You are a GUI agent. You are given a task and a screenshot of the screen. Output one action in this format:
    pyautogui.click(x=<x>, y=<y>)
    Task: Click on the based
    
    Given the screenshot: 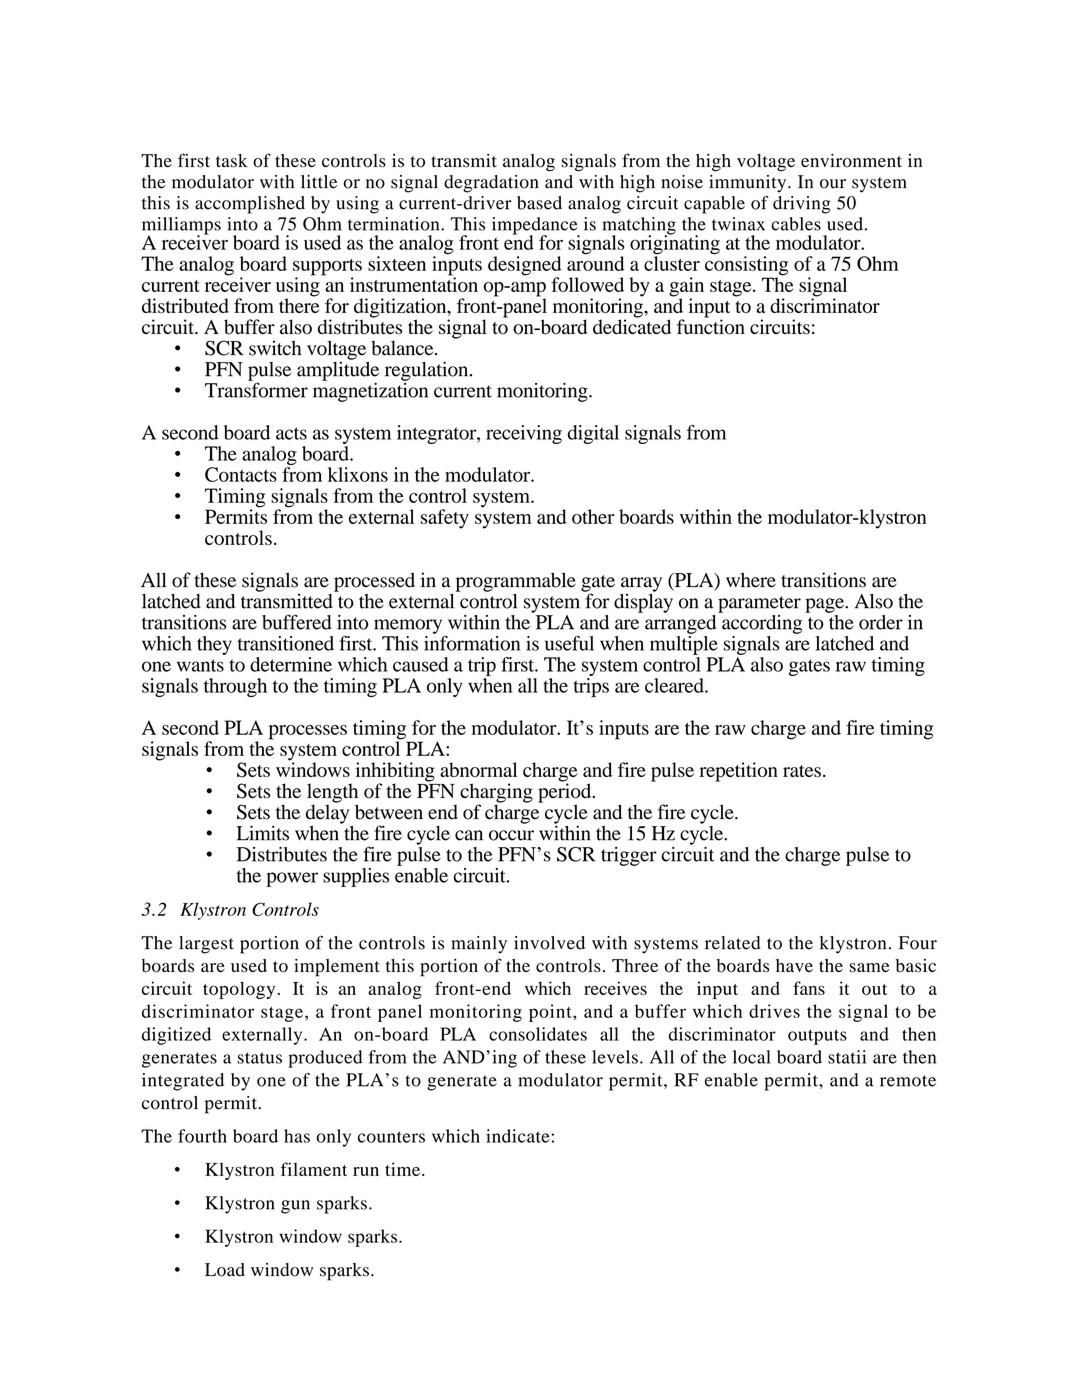 What is the action you would take?
    pyautogui.click(x=539, y=203)
